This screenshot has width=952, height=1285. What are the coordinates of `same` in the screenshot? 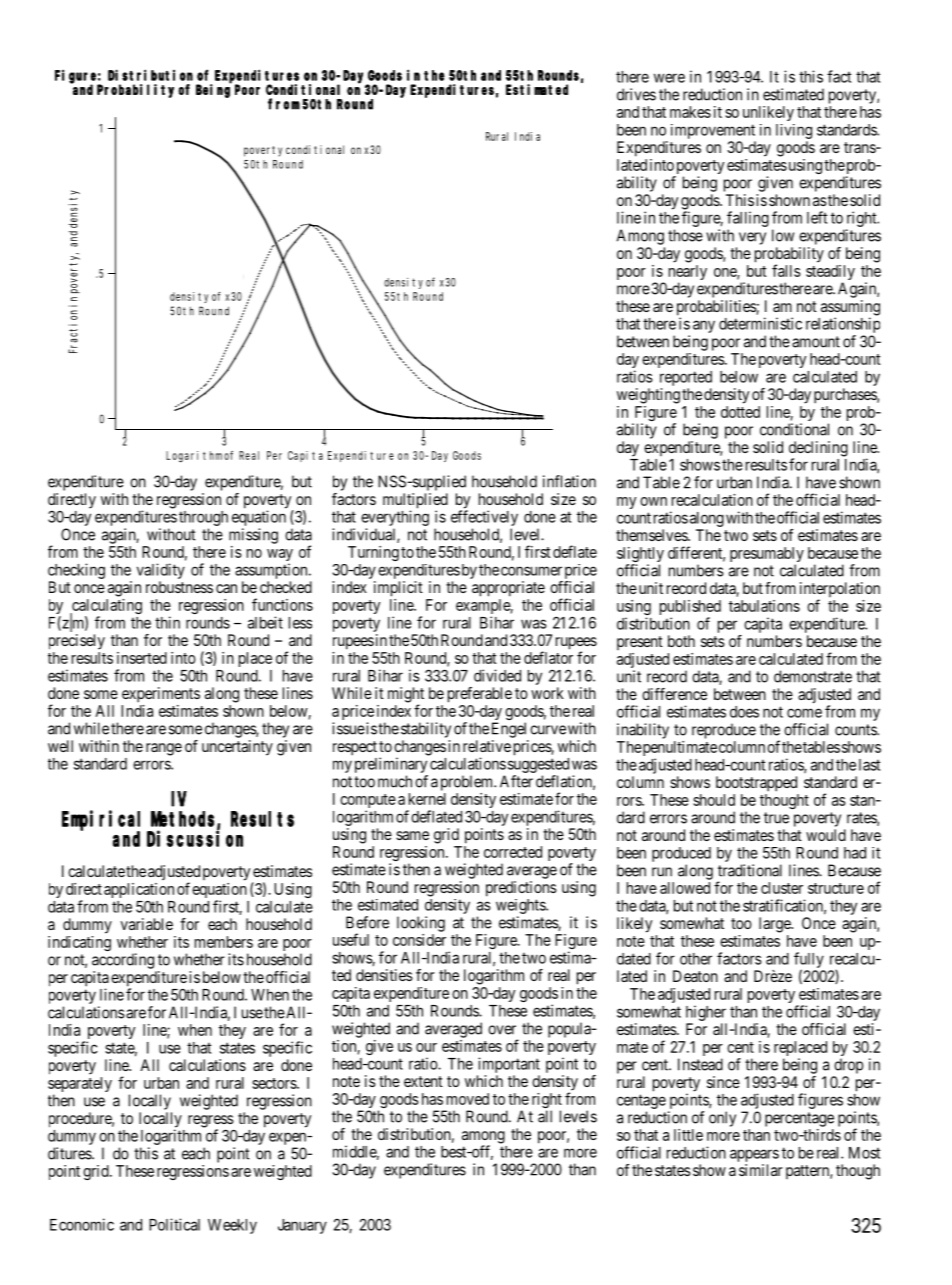 It's located at (412, 835).
